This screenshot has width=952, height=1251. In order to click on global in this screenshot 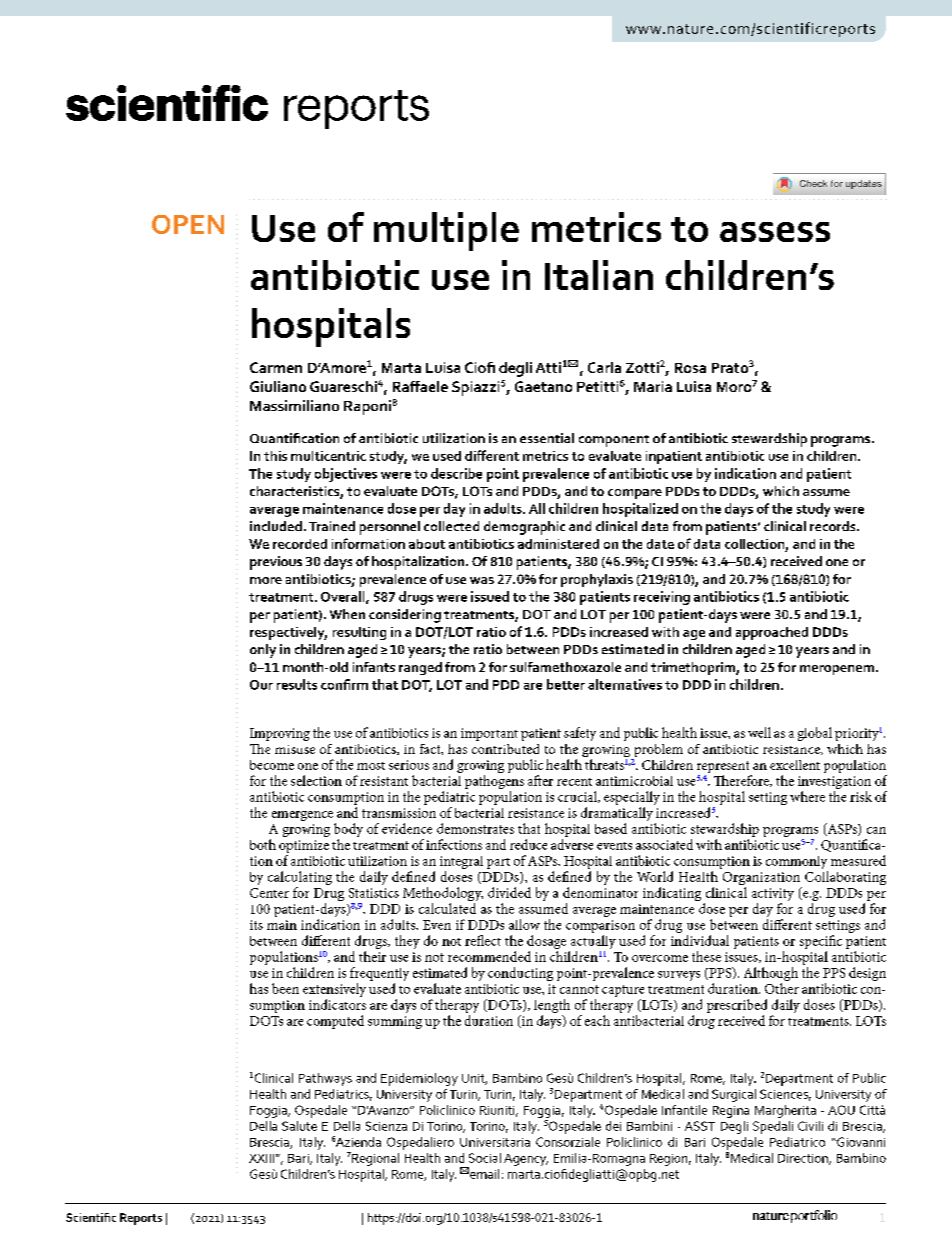, I will do `click(815, 734)`.
